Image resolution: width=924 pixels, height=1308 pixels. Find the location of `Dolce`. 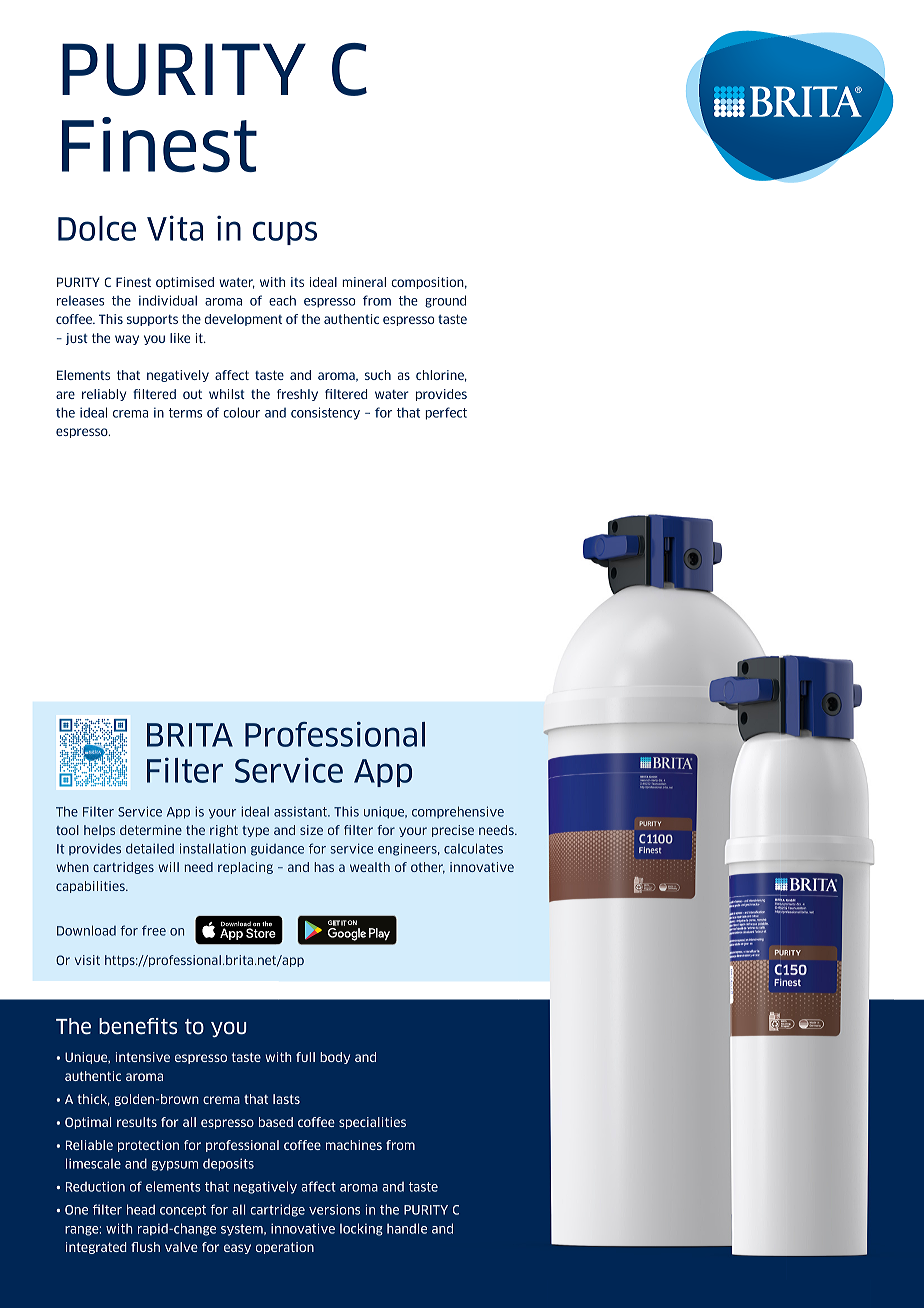

Dolce is located at coordinates (97, 228).
